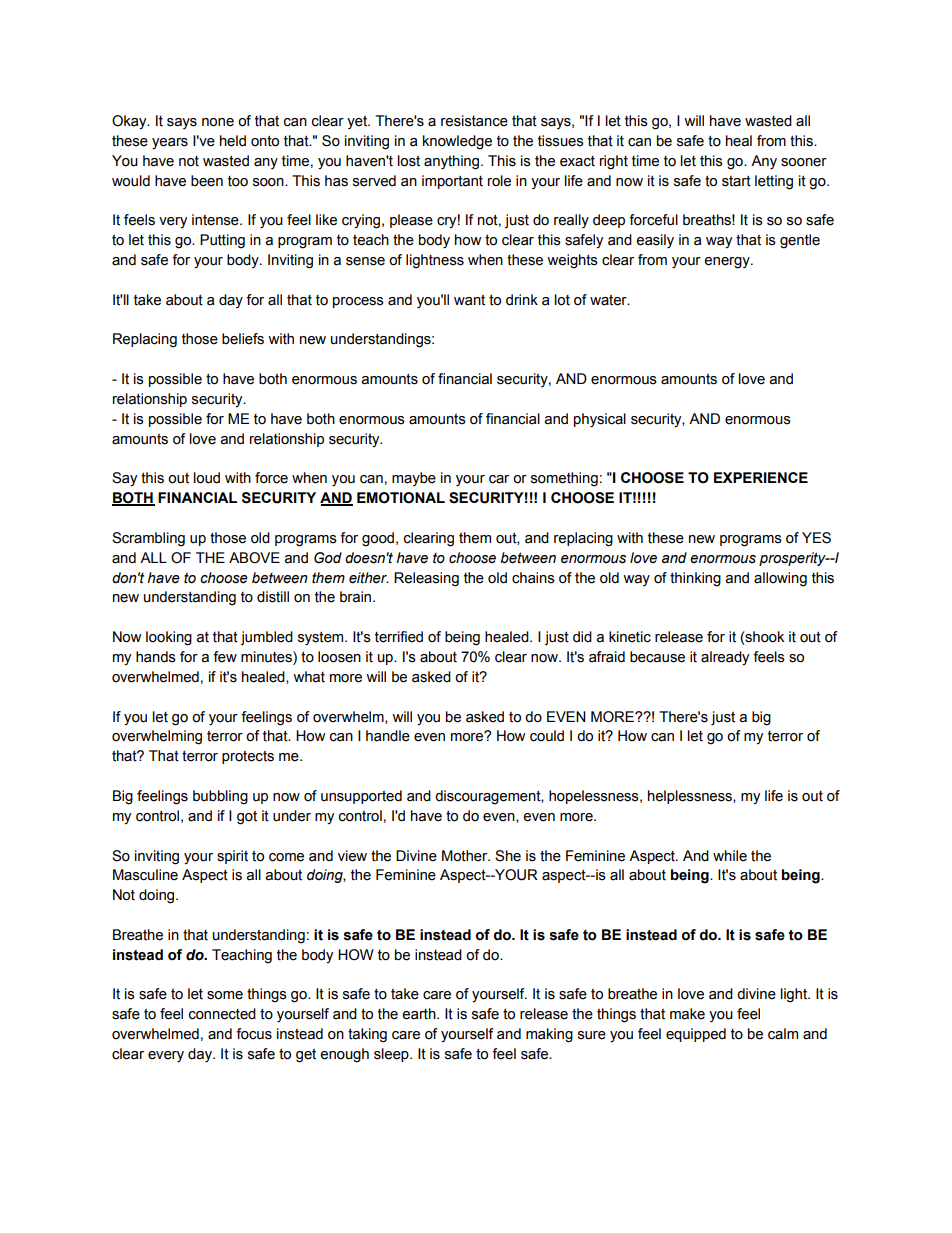 This screenshot has height=1233, width=952. What do you see at coordinates (695, 579) in the screenshot?
I see `thinking` at bounding box center [695, 579].
